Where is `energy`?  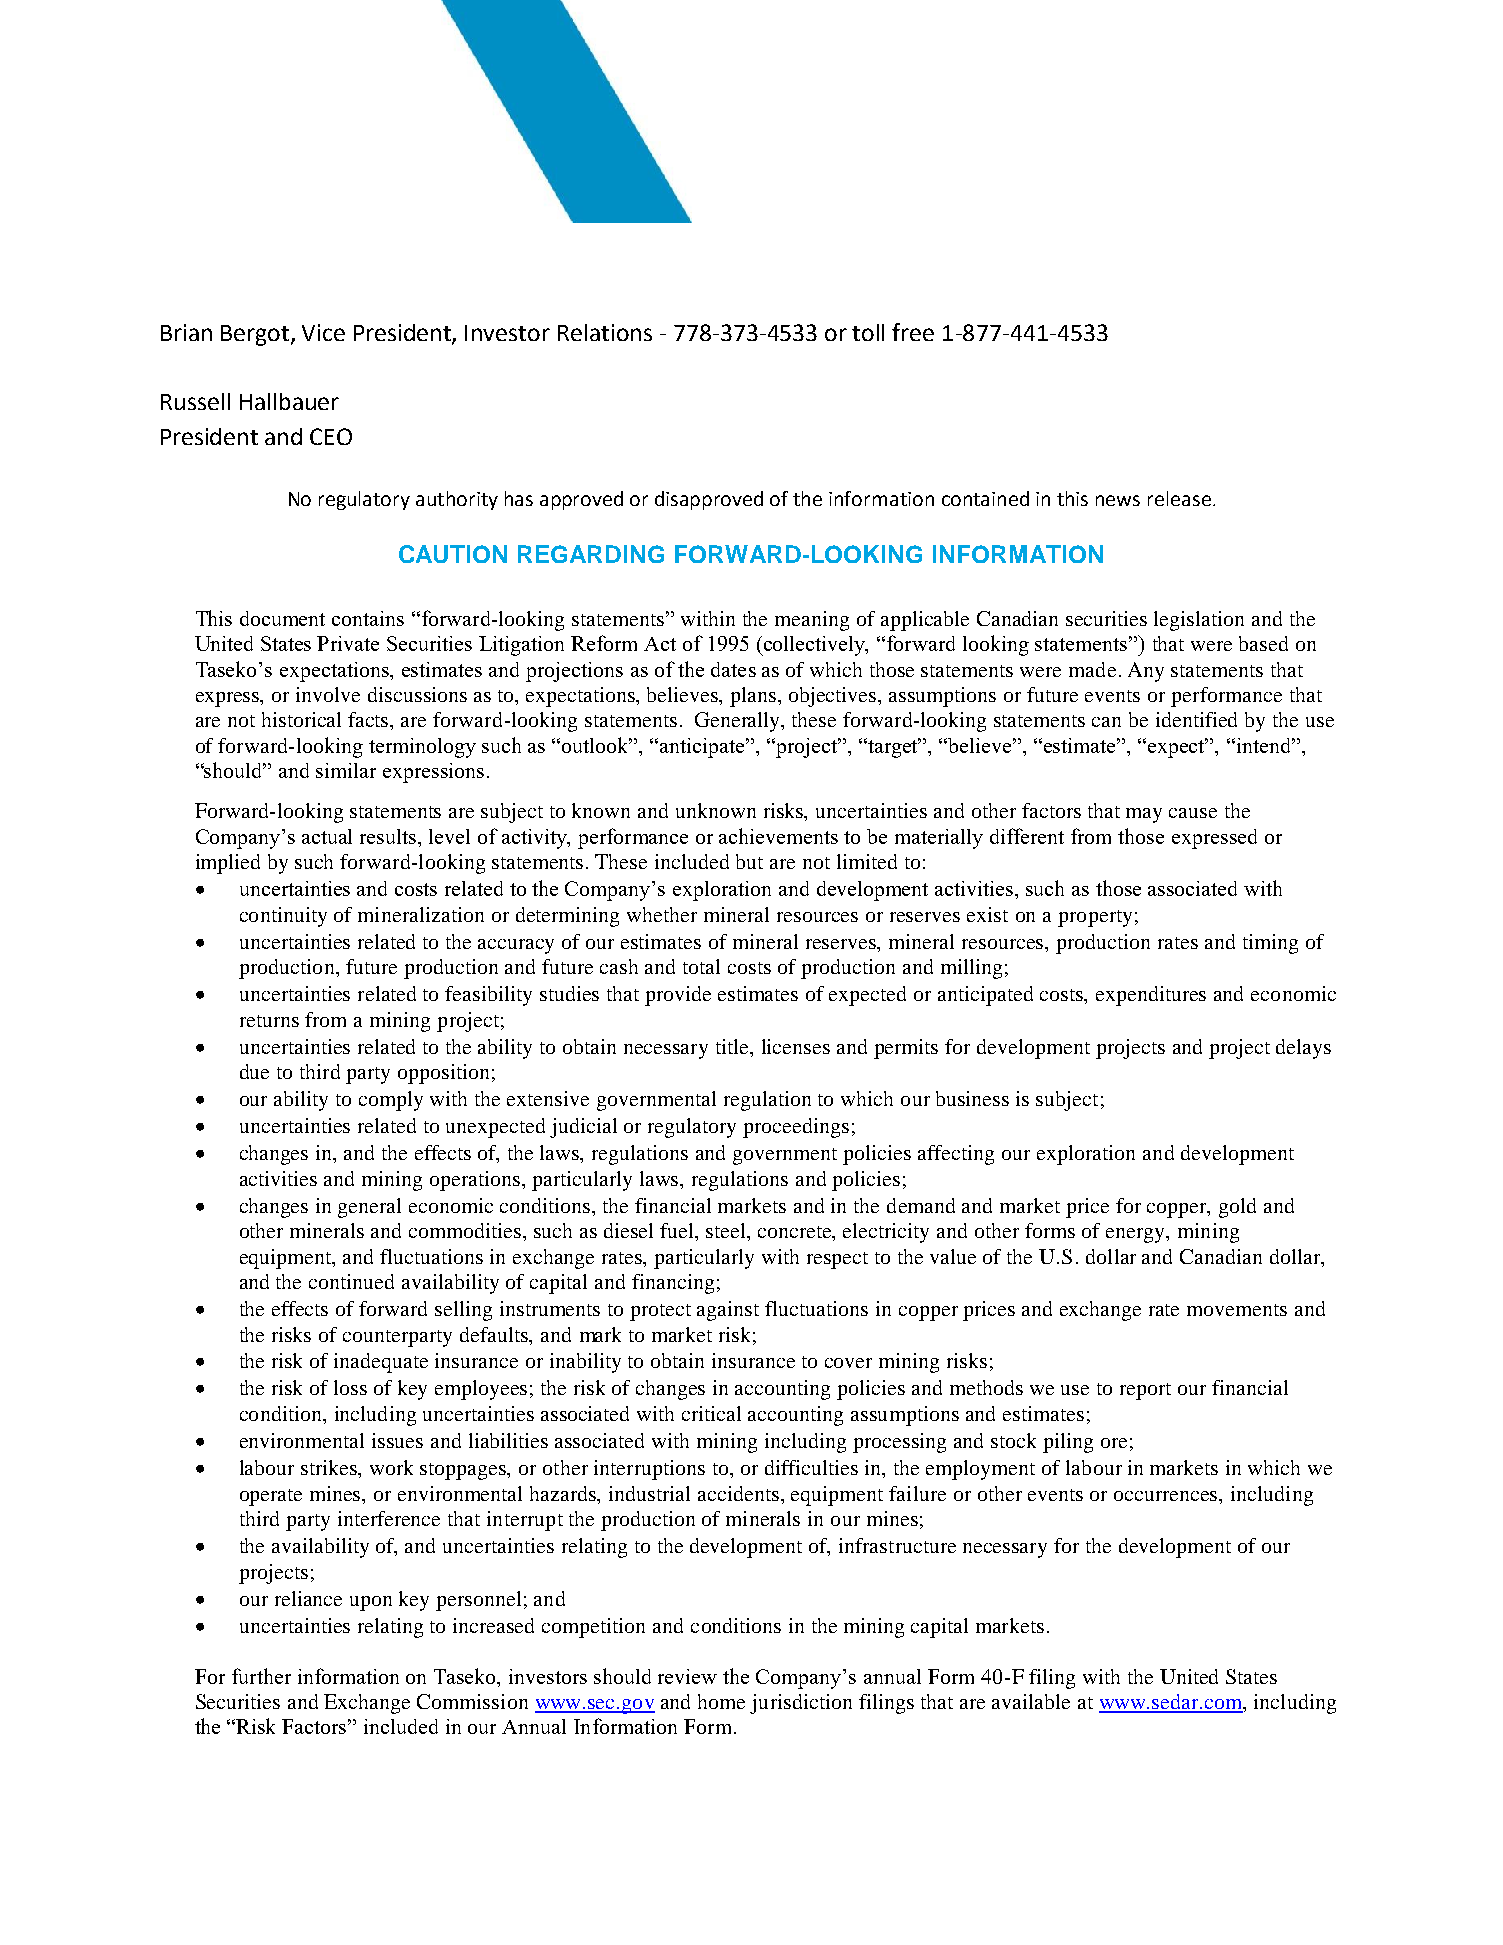 energy is located at coordinates (1137, 1235).
